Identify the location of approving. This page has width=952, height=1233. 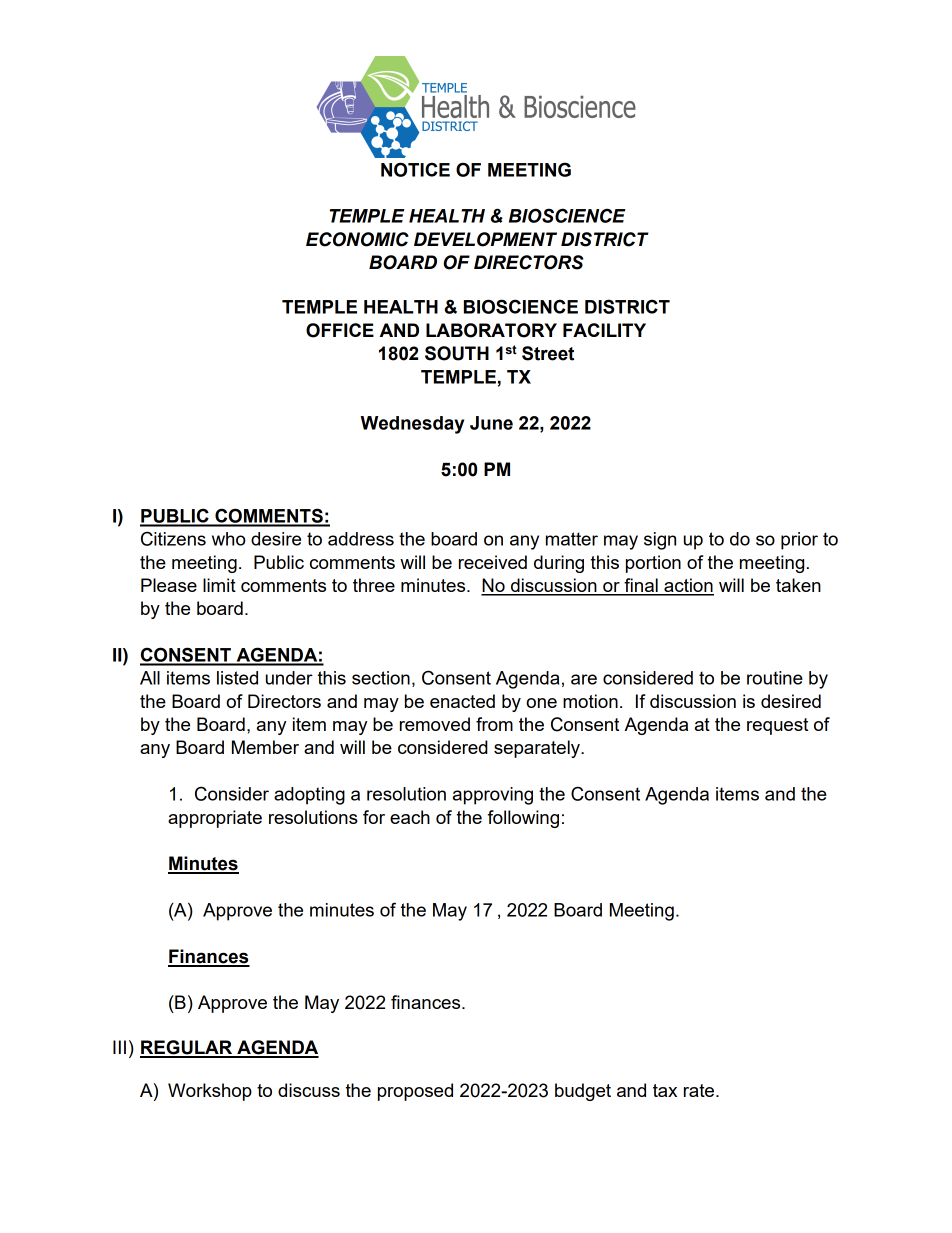
(493, 796).
